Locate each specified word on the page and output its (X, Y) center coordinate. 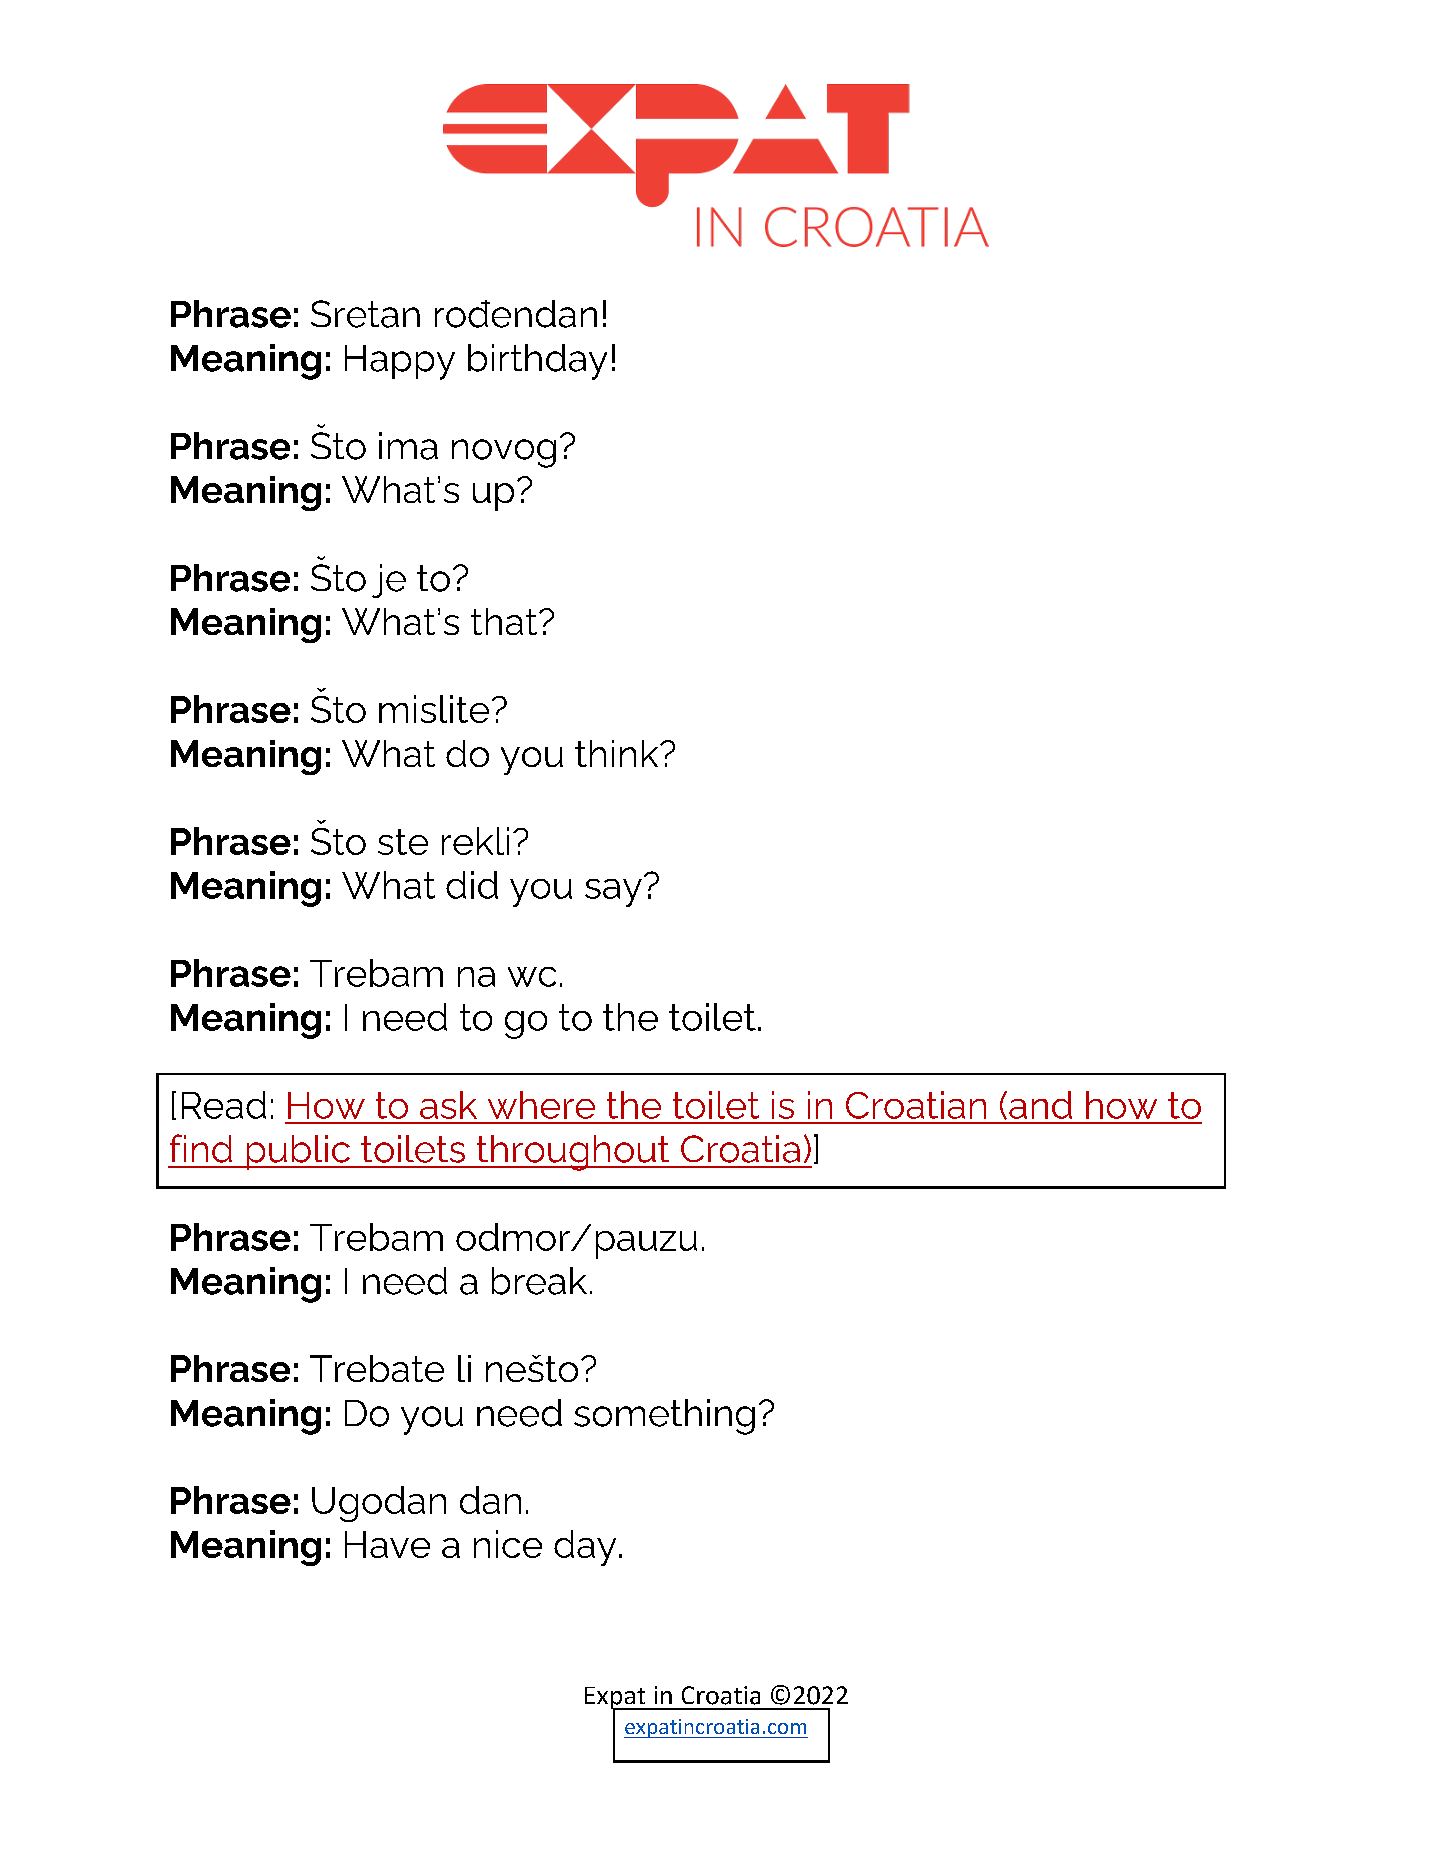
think (618, 753)
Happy (400, 362)
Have (387, 1544)
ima (408, 446)
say (613, 893)
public (298, 1152)
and (1040, 1105)
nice (508, 1544)
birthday (537, 362)
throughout (573, 1153)
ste (403, 842)
